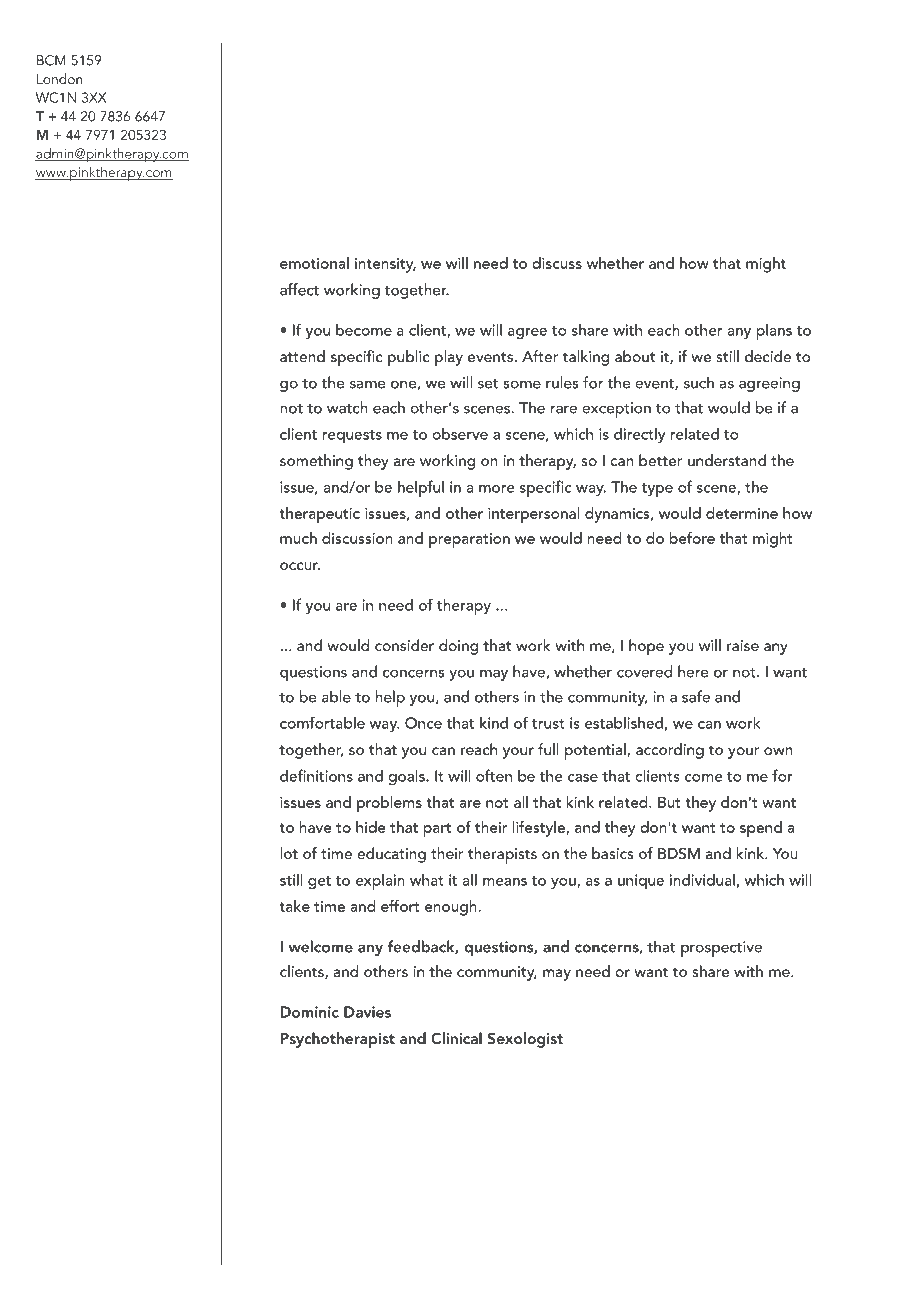  Describe the element at coordinates (494, 723) in the page. I see `kind` at that location.
